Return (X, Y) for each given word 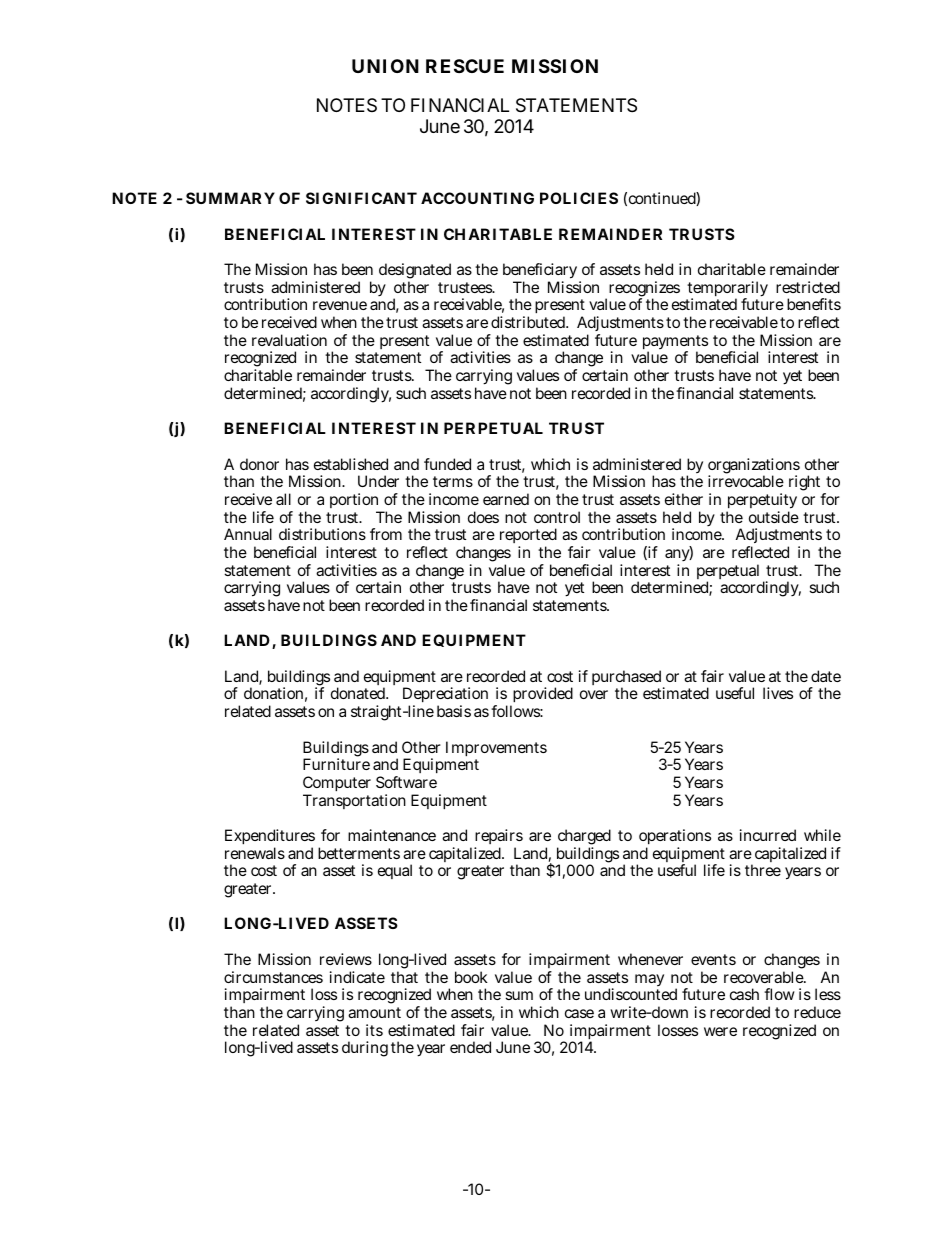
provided (542, 696)
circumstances (273, 977)
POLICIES (579, 198)
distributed (529, 322)
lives (778, 693)
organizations (754, 467)
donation (275, 694)
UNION (385, 66)
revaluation (289, 340)
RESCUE (465, 66)
